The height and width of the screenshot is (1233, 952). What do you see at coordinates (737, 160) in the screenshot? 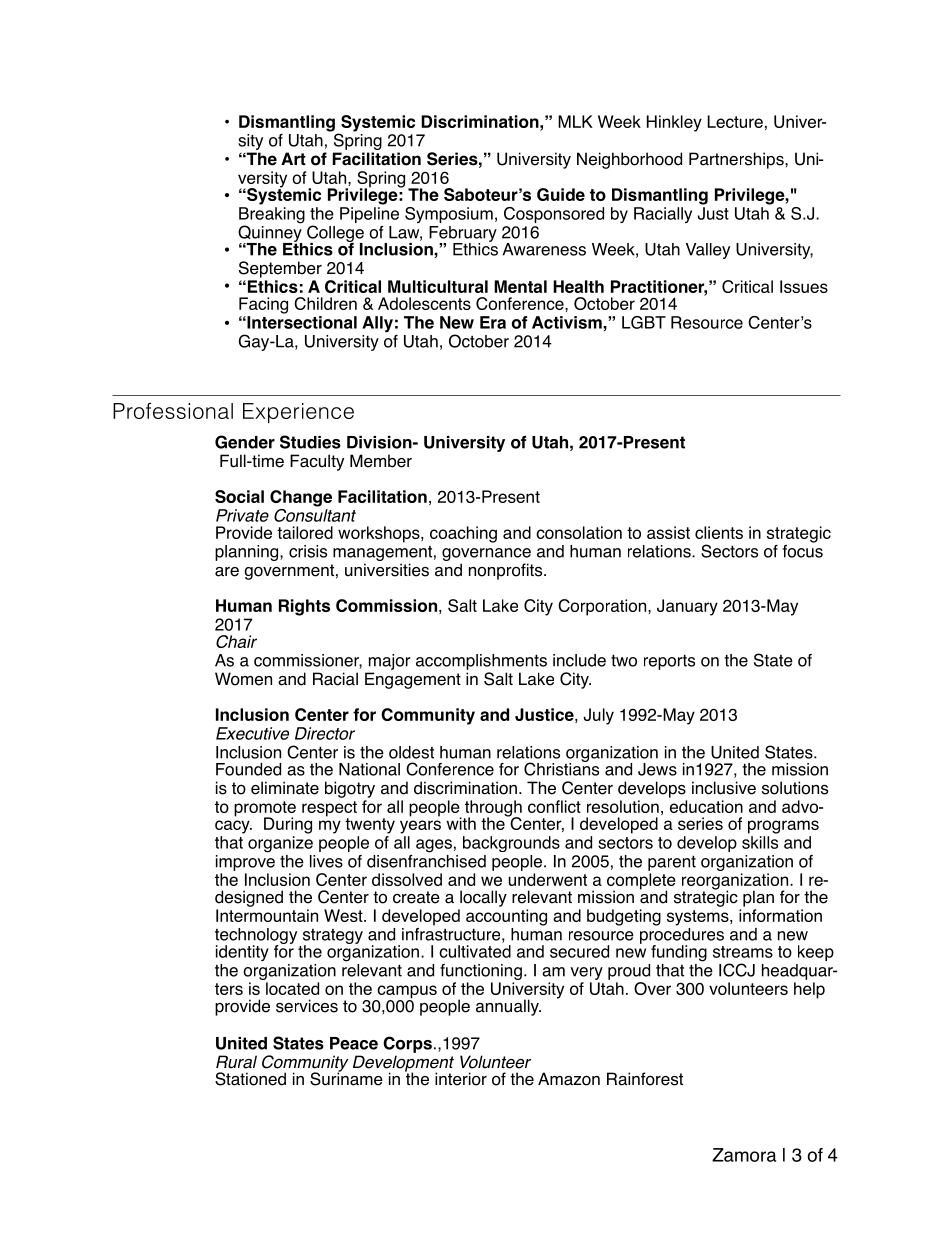
I see `Partnerships` at bounding box center [737, 160].
